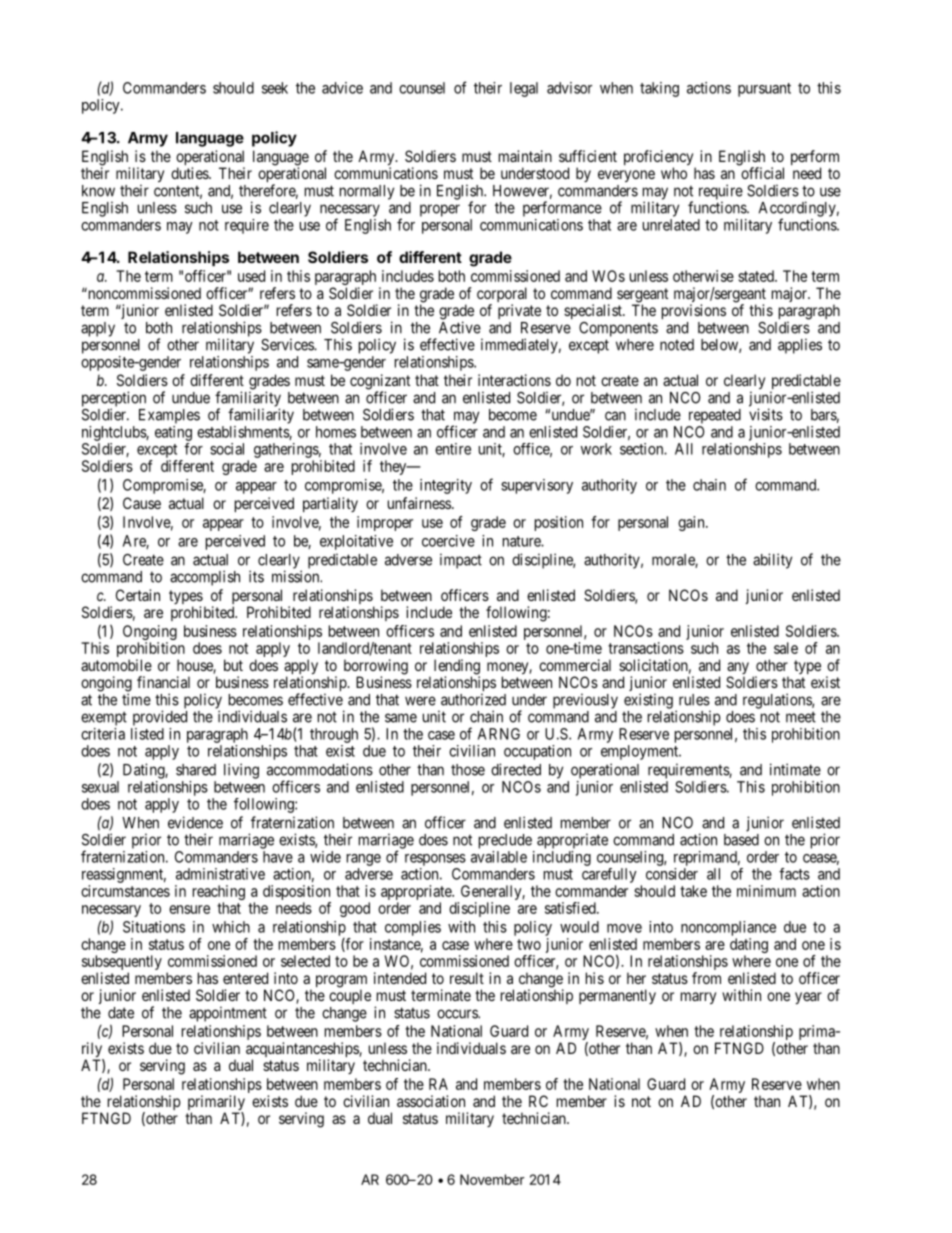 Image resolution: width=952 pixels, height=1233 pixels. I want to click on lending, so click(457, 668).
